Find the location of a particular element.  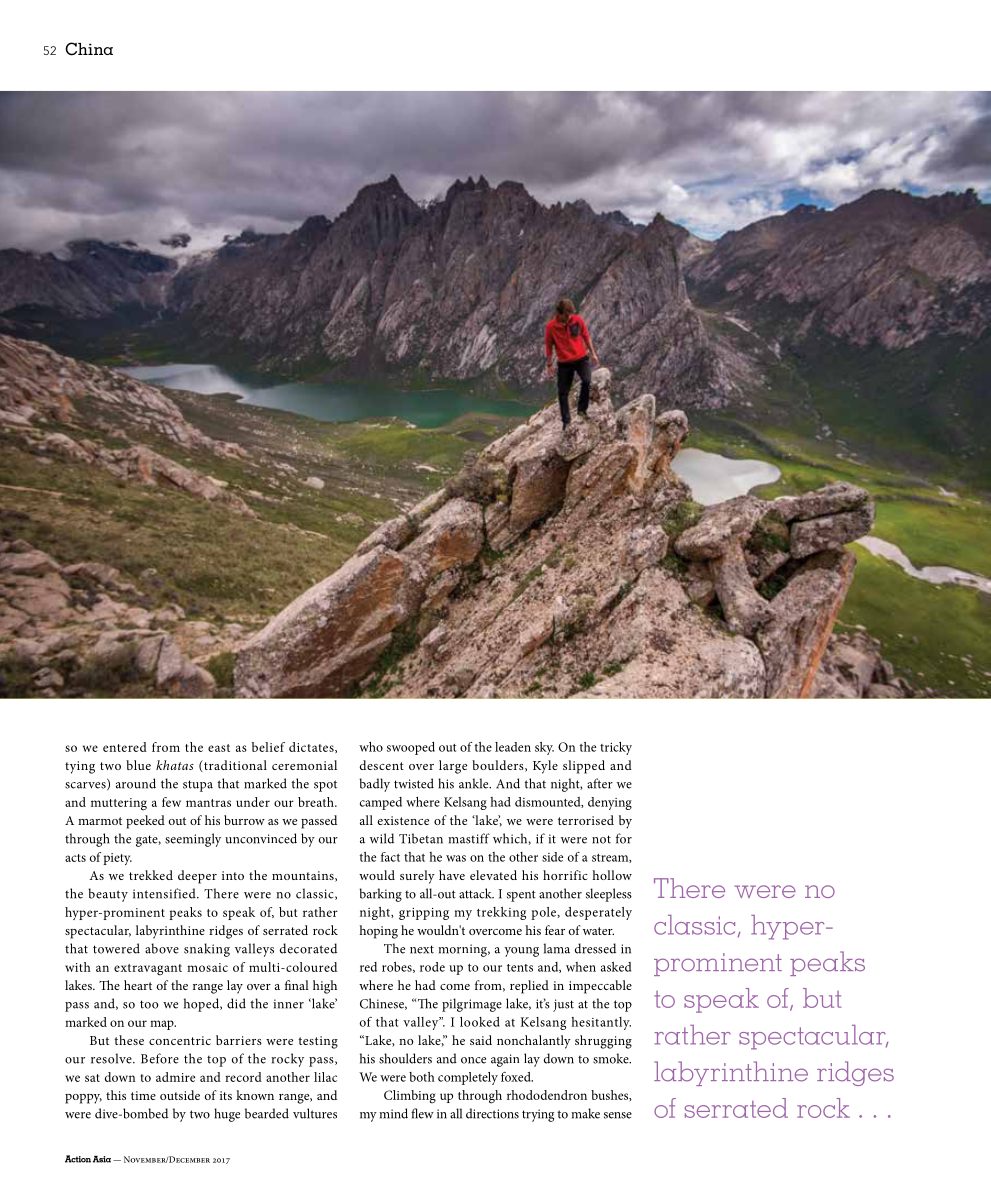

tricky is located at coordinates (616, 748).
